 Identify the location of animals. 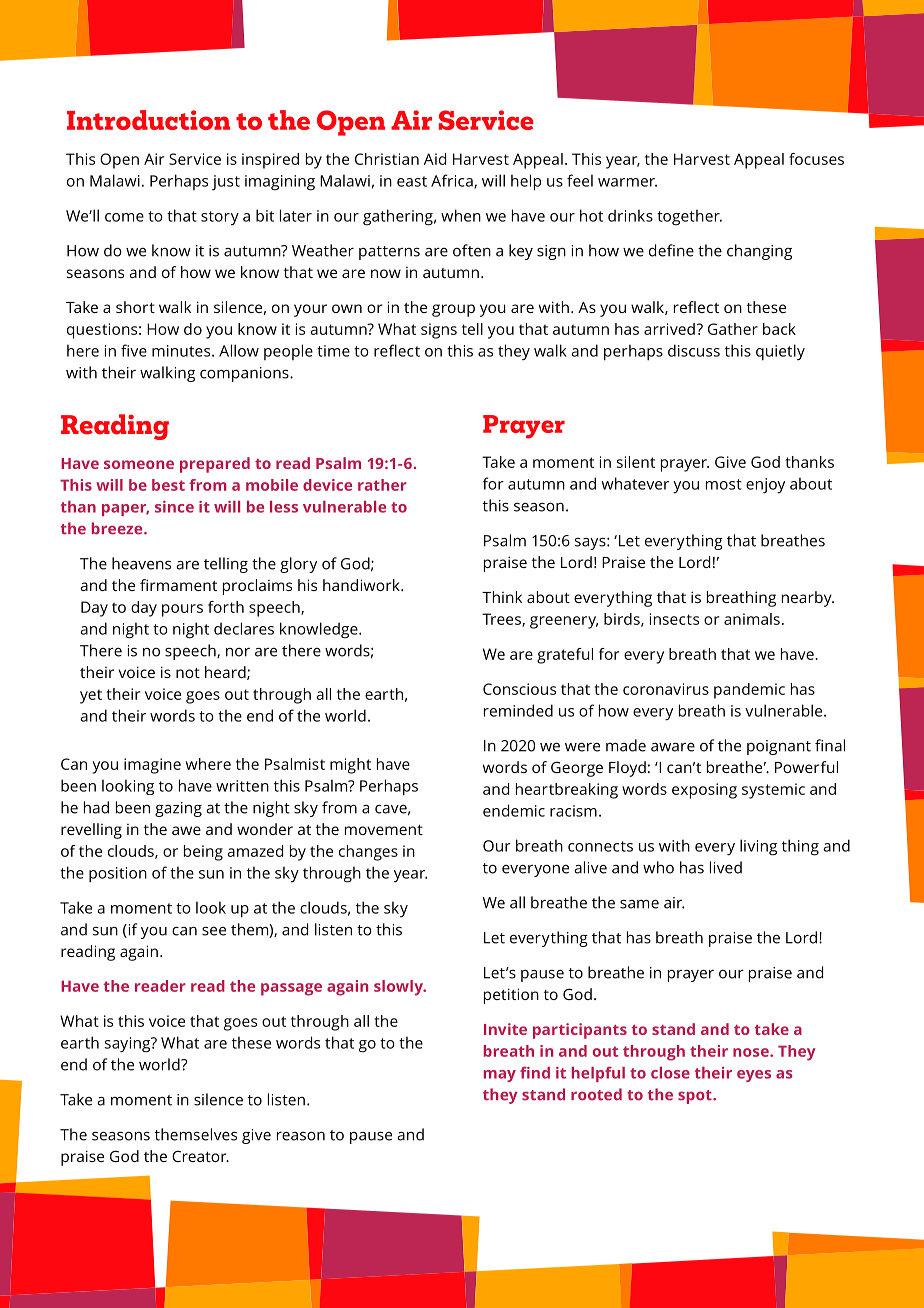
(752, 619).
